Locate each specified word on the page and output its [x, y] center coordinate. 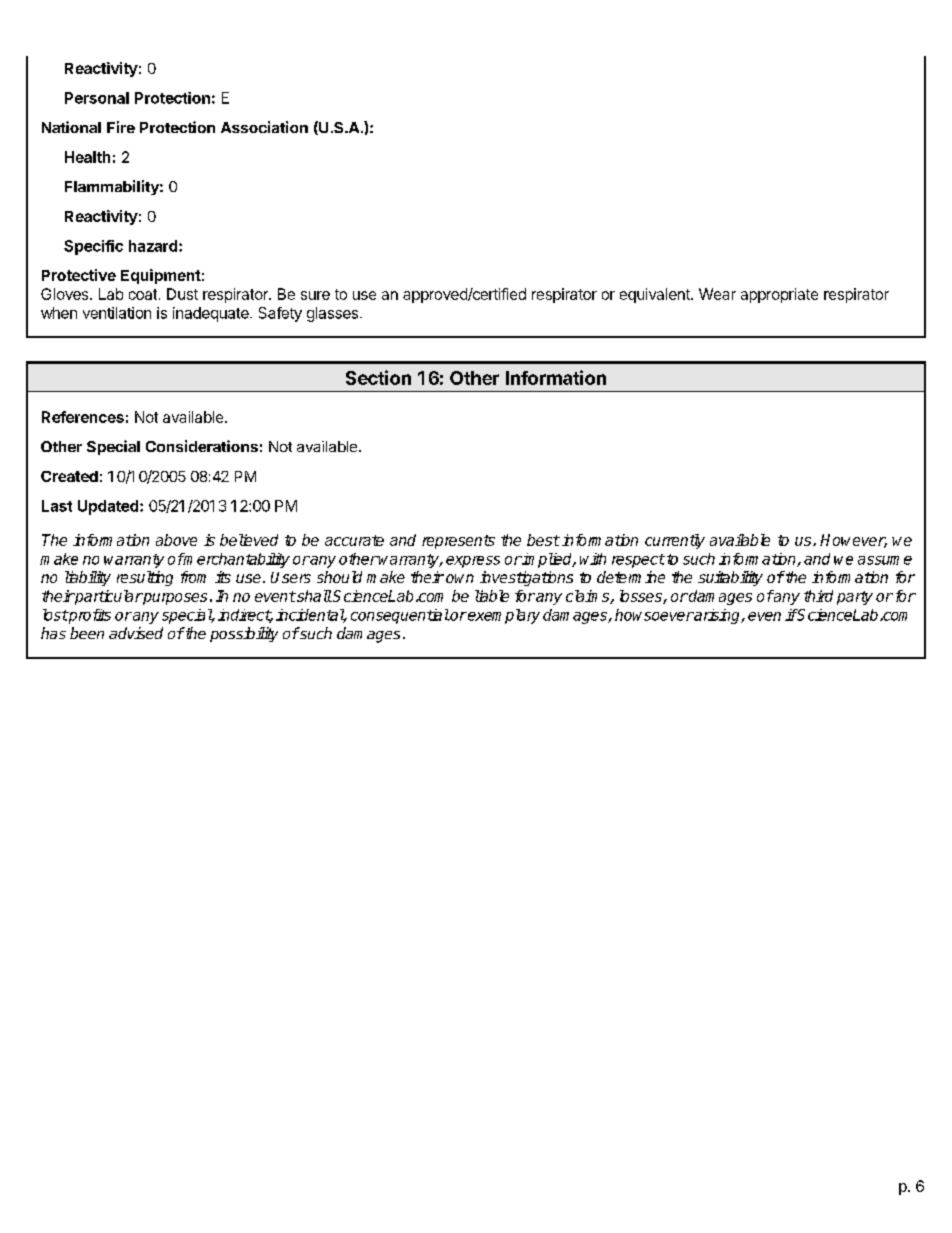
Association [264, 127]
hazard [153, 246]
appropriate [779, 295]
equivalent [656, 295]
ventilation [117, 313]
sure [315, 295]
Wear [717, 294]
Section [378, 377]
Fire [121, 127]
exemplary [503, 616]
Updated [109, 507]
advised [136, 633]
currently [675, 541]
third [818, 596]
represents [458, 542]
